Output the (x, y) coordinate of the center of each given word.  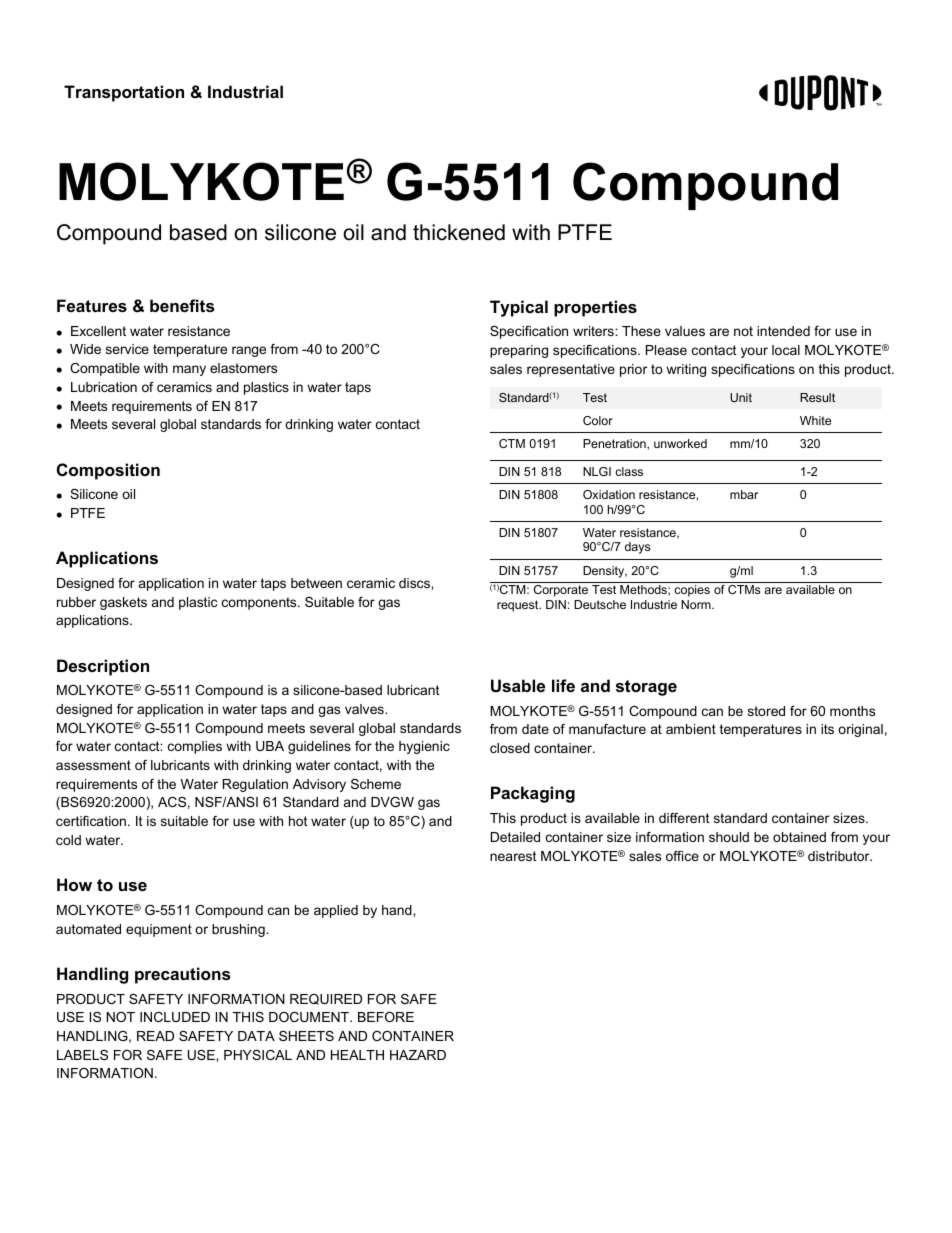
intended (783, 331)
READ (155, 1036)
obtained (799, 837)
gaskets (123, 603)
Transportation (124, 93)
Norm (697, 604)
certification (91, 821)
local (786, 350)
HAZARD (418, 1055)
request (519, 606)
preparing (519, 351)
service (127, 349)
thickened (459, 232)
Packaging (533, 794)
